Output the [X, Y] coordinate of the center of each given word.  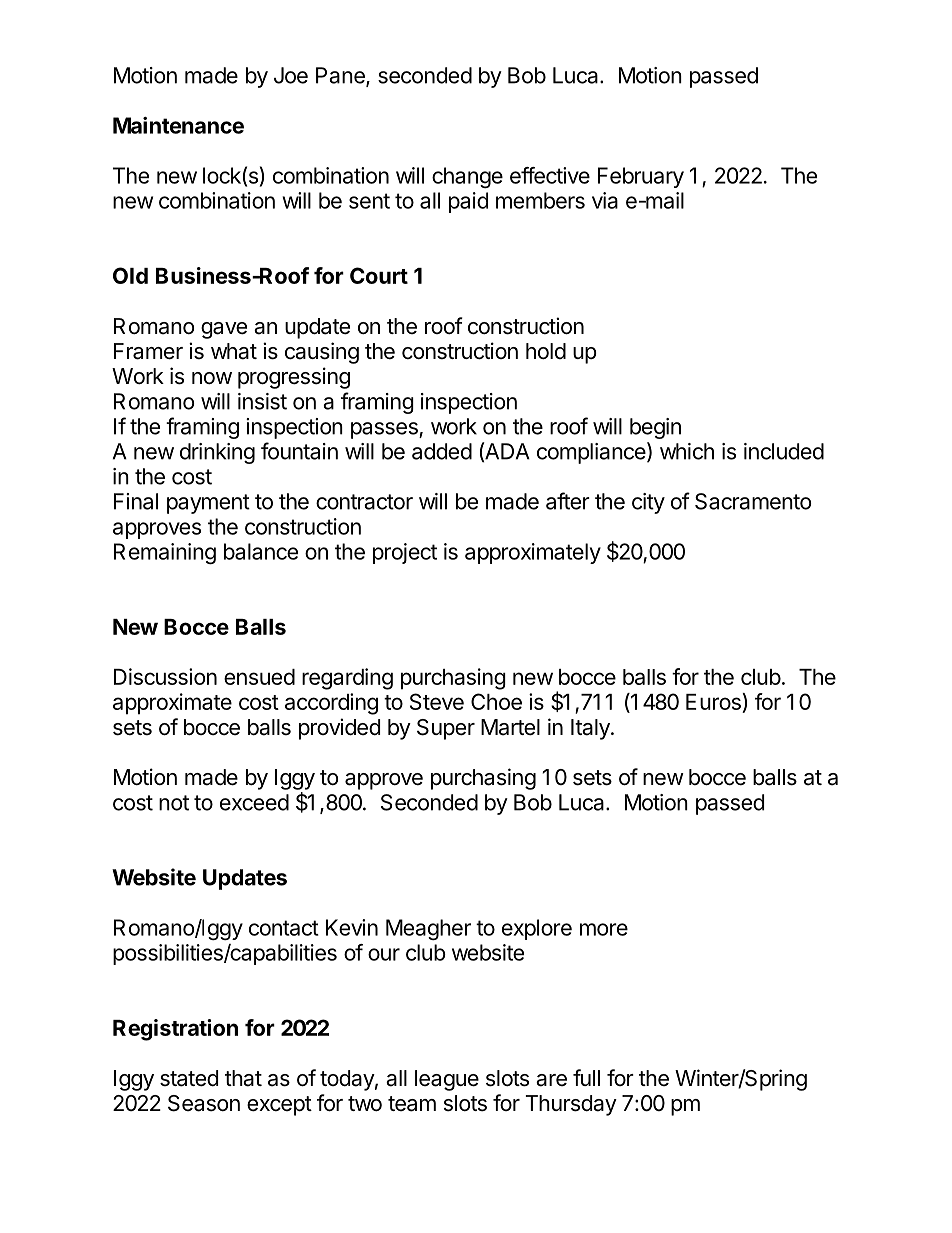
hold [546, 351]
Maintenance [178, 125]
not [174, 803]
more [604, 929]
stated [189, 1078]
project [405, 553]
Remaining [165, 553]
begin [655, 428]
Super [446, 729]
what [234, 351]
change [467, 177]
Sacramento [753, 501]
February [641, 177]
